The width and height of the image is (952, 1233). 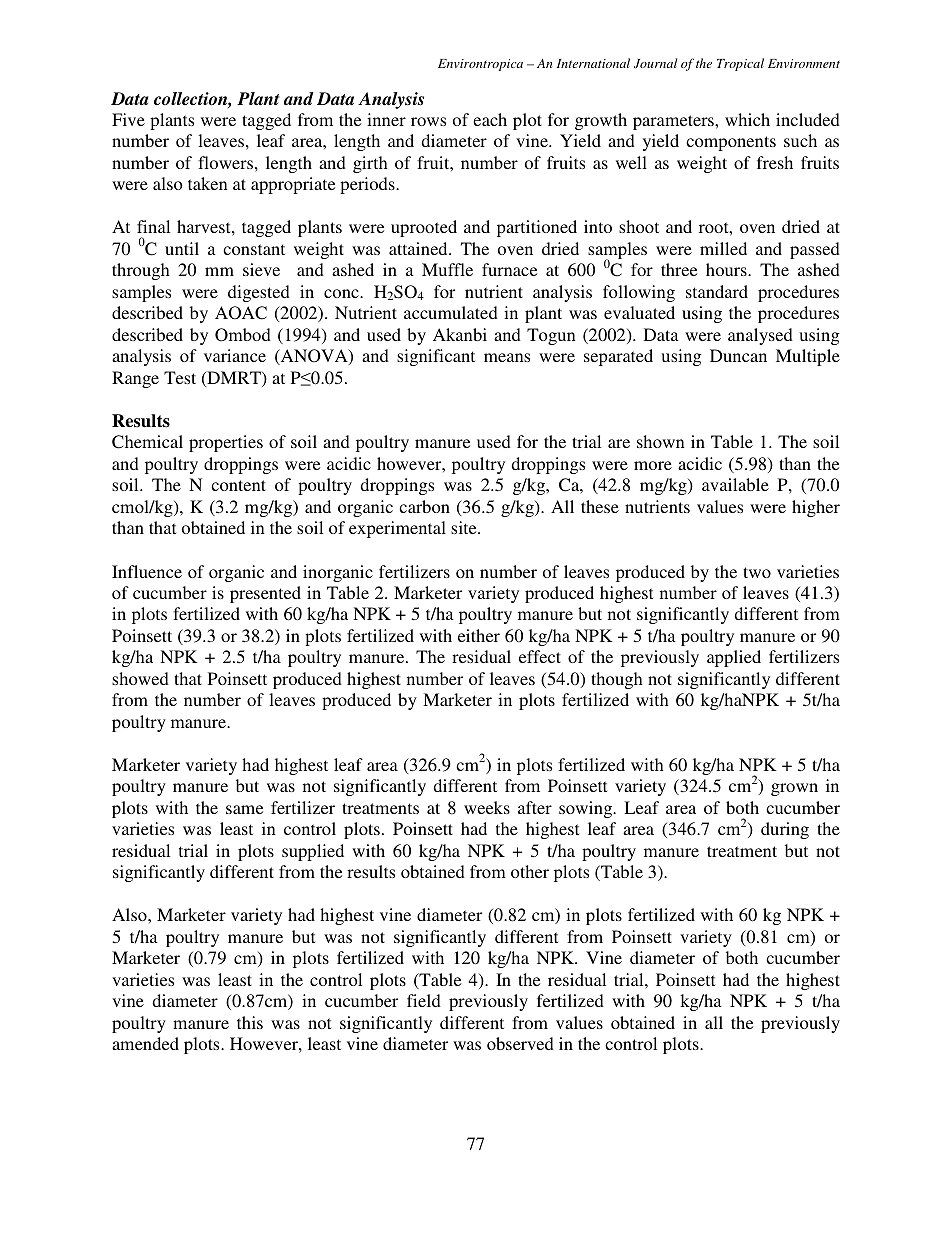 I want to click on this, so click(x=250, y=1022).
